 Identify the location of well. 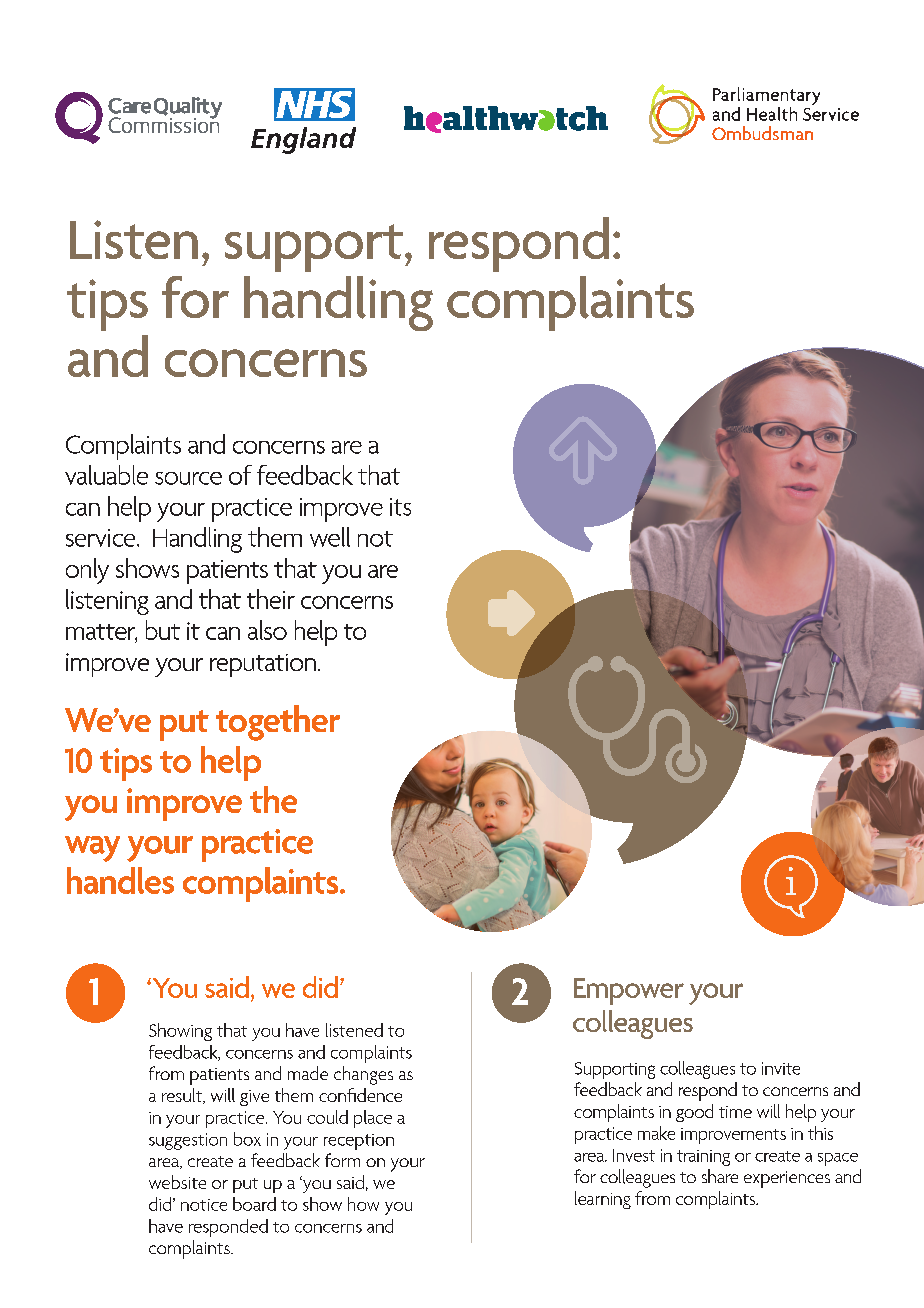
(330, 537).
